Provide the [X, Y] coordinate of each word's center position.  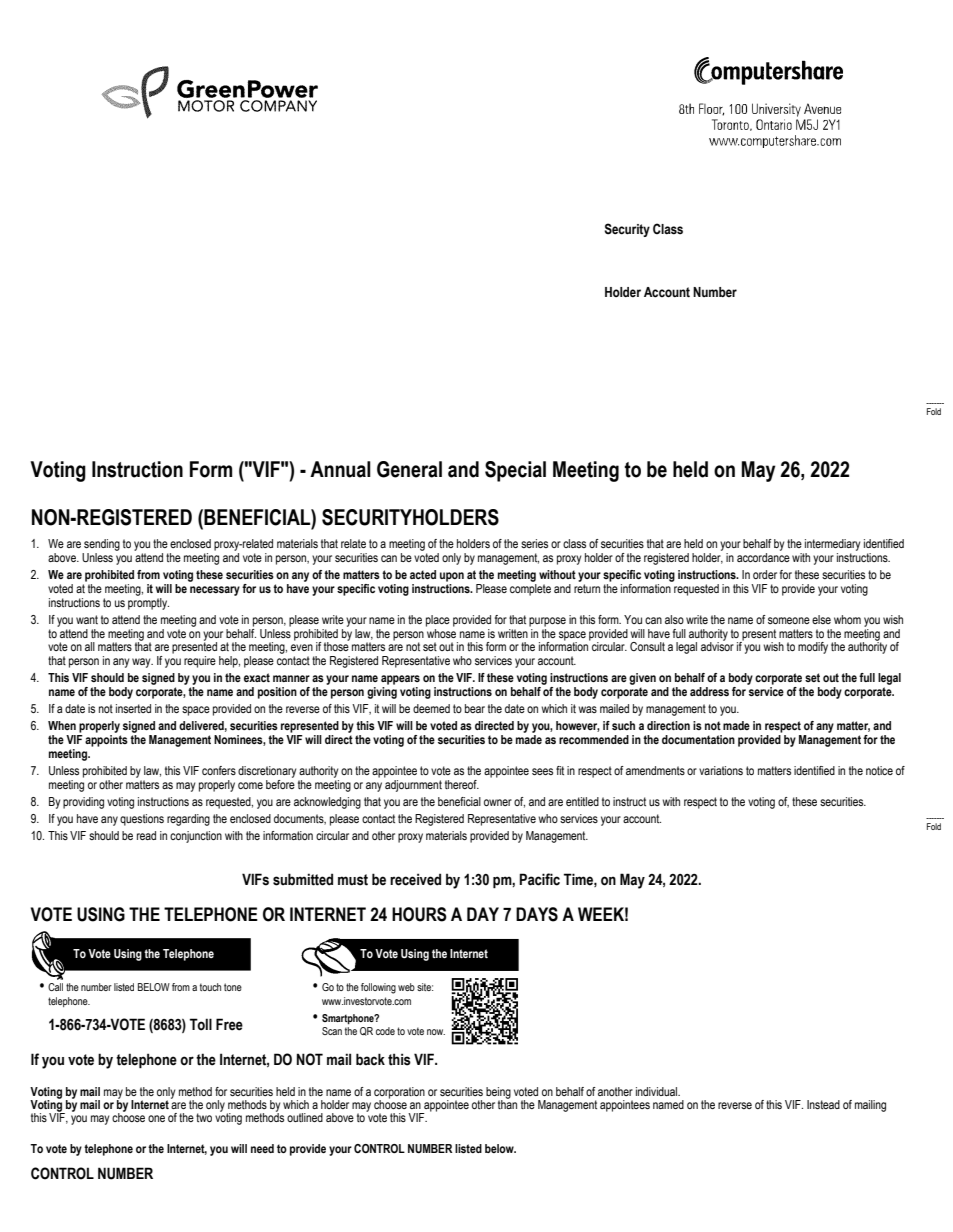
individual [658, 1091]
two [204, 1117]
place [438, 621]
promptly [148, 602]
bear [475, 708]
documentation [698, 739]
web [406, 987]
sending [101, 546]
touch [210, 987]
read [146, 835]
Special [515, 471]
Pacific [539, 879]
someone [789, 620]
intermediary [832, 546]
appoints [106, 741]
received [415, 879]
